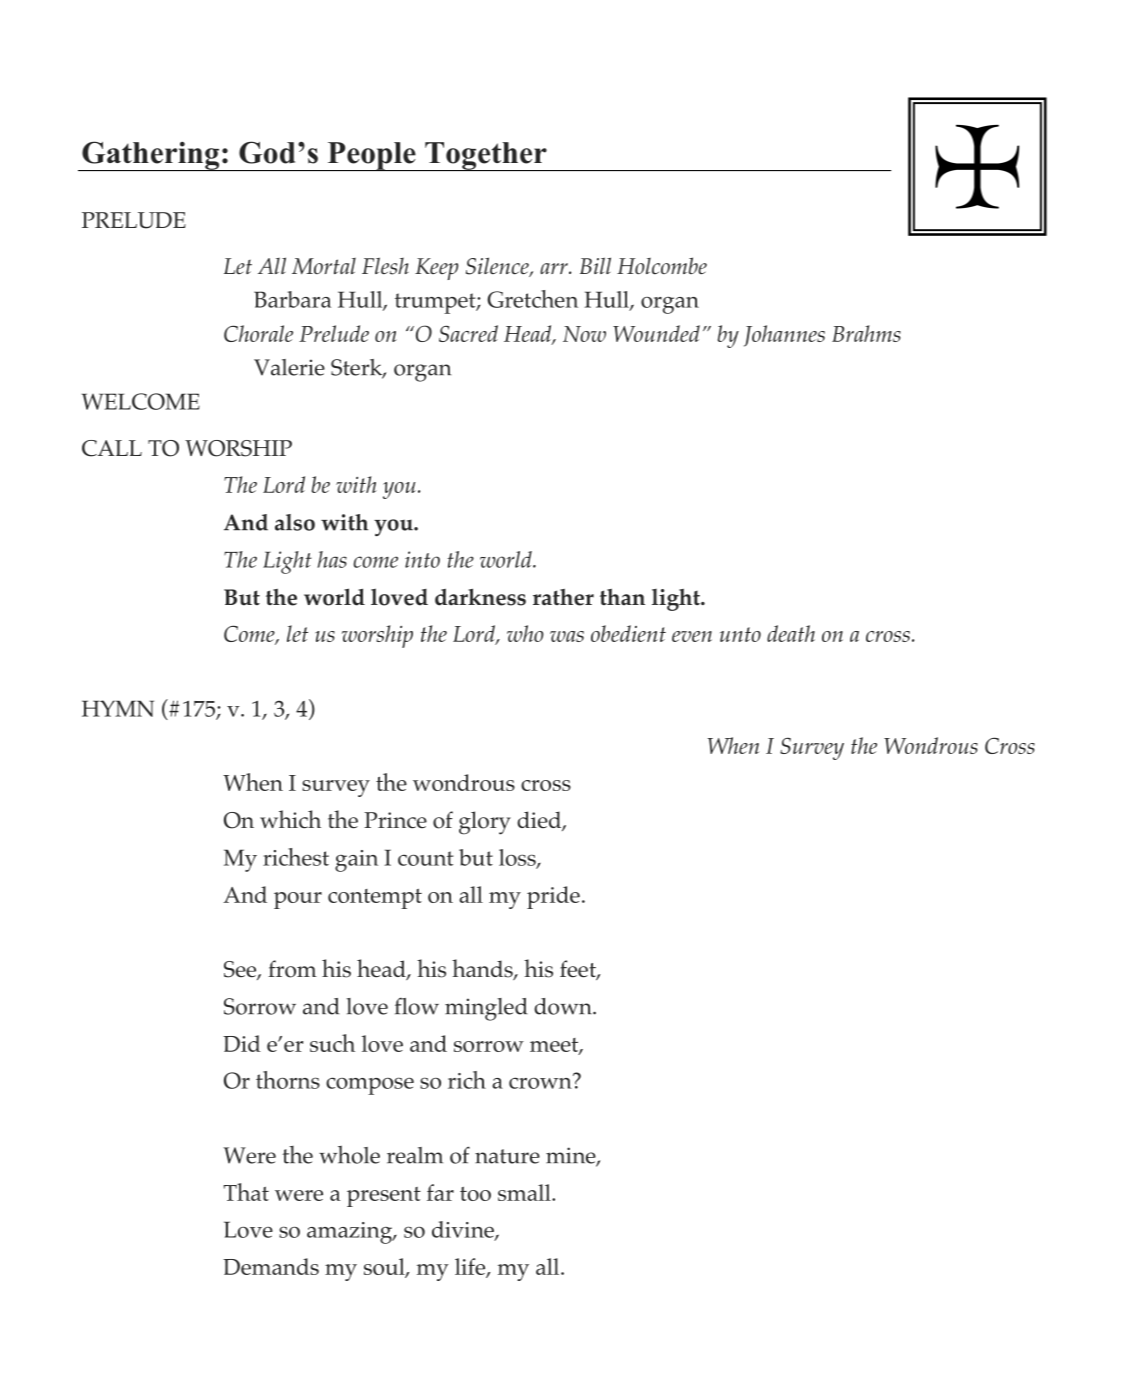 The height and width of the screenshot is (1381, 1137). I want to click on Johannes, so click(784, 336).
